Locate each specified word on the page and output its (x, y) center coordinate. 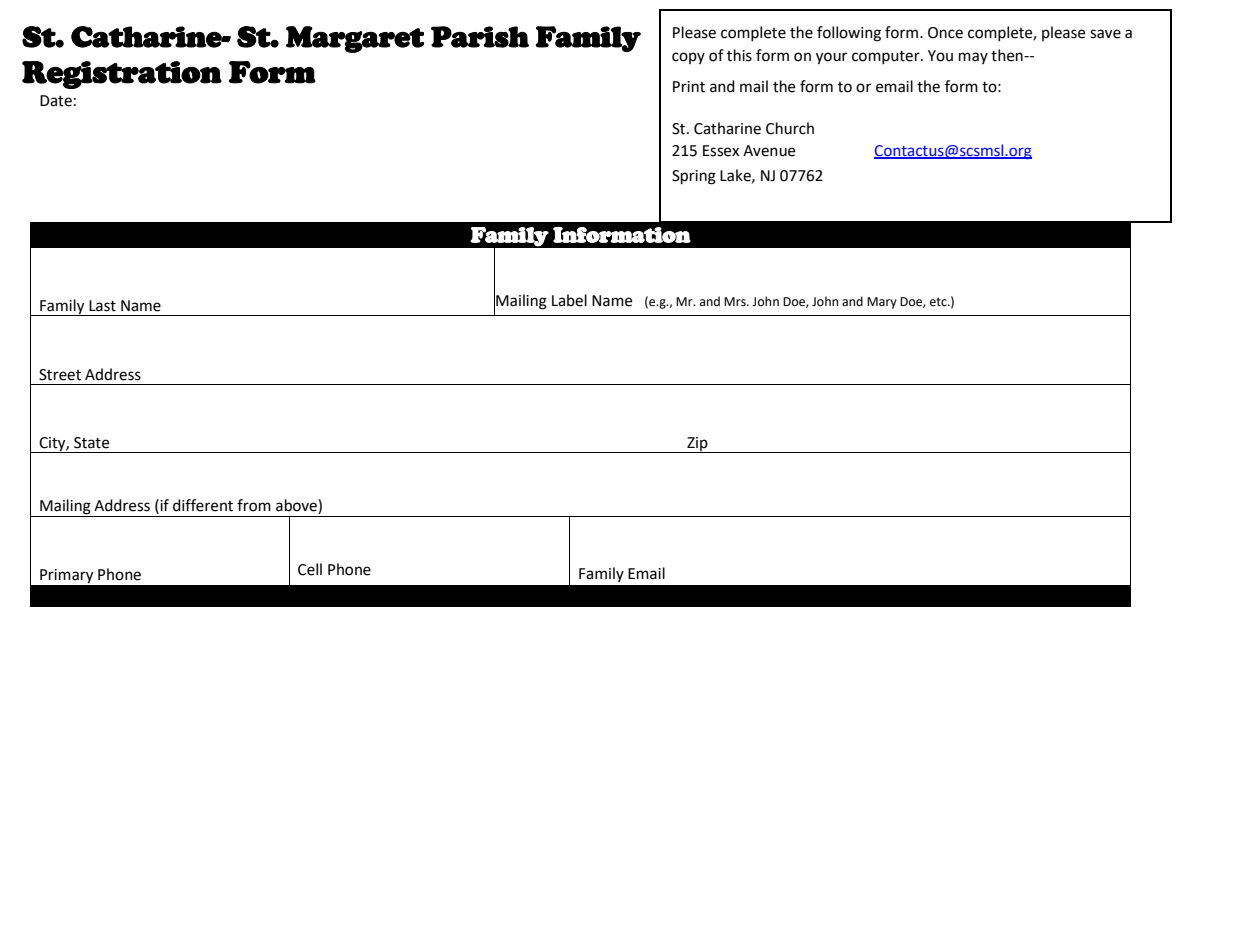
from (254, 505)
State (91, 443)
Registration (122, 75)
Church (790, 128)
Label (569, 300)
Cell (310, 569)
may (973, 58)
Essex (721, 151)
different (203, 505)
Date (56, 101)
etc (939, 302)
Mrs (736, 302)
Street (60, 375)
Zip (697, 445)
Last (102, 306)
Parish (480, 37)
